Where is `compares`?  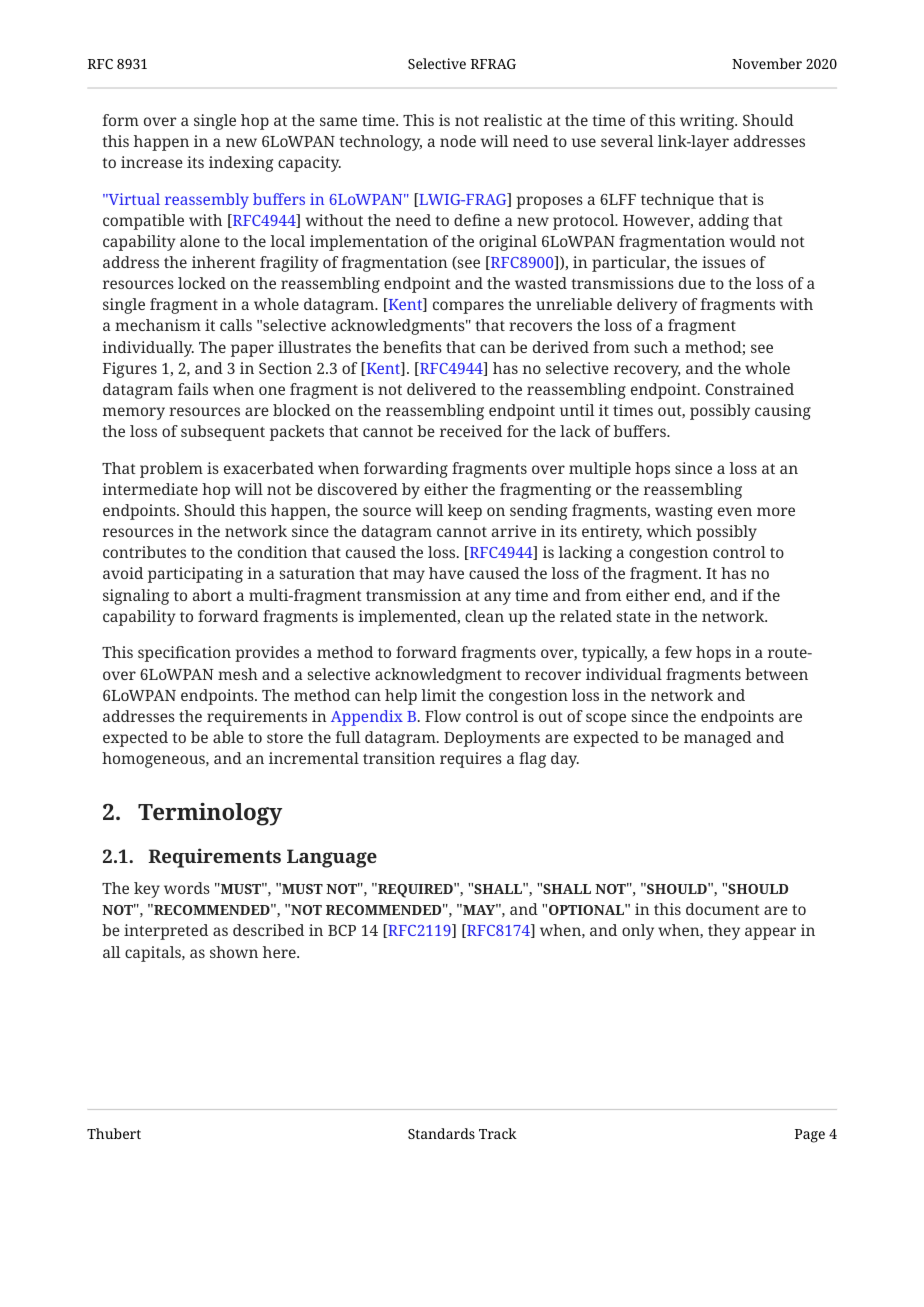
compares is located at coordinates (468, 307).
